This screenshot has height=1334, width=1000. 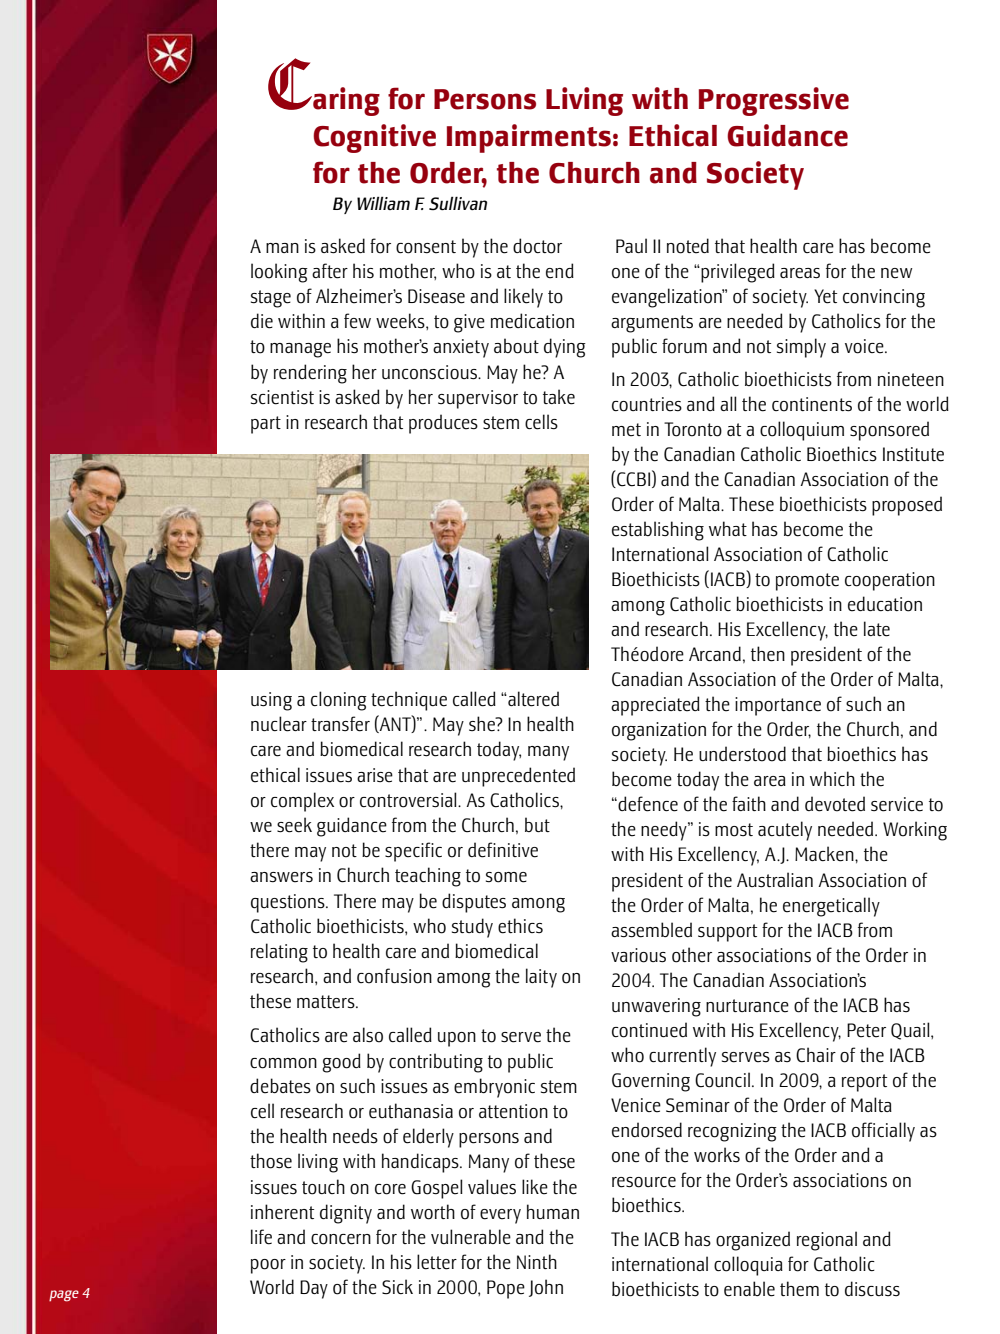 What do you see at coordinates (831, 907) in the screenshot?
I see `energetically` at bounding box center [831, 907].
